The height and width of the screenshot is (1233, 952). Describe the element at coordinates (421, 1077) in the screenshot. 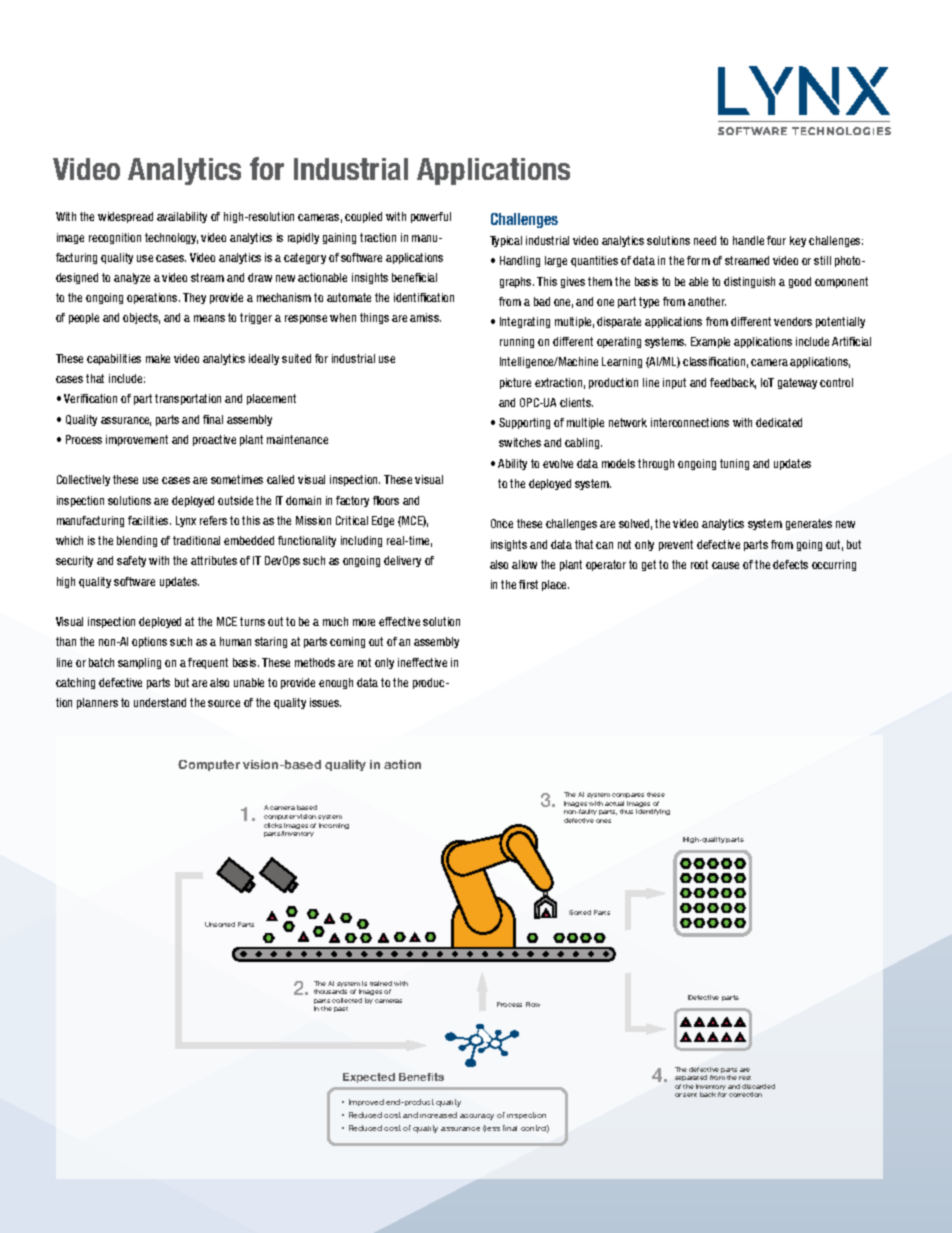

I see `Benefits` at that location.
